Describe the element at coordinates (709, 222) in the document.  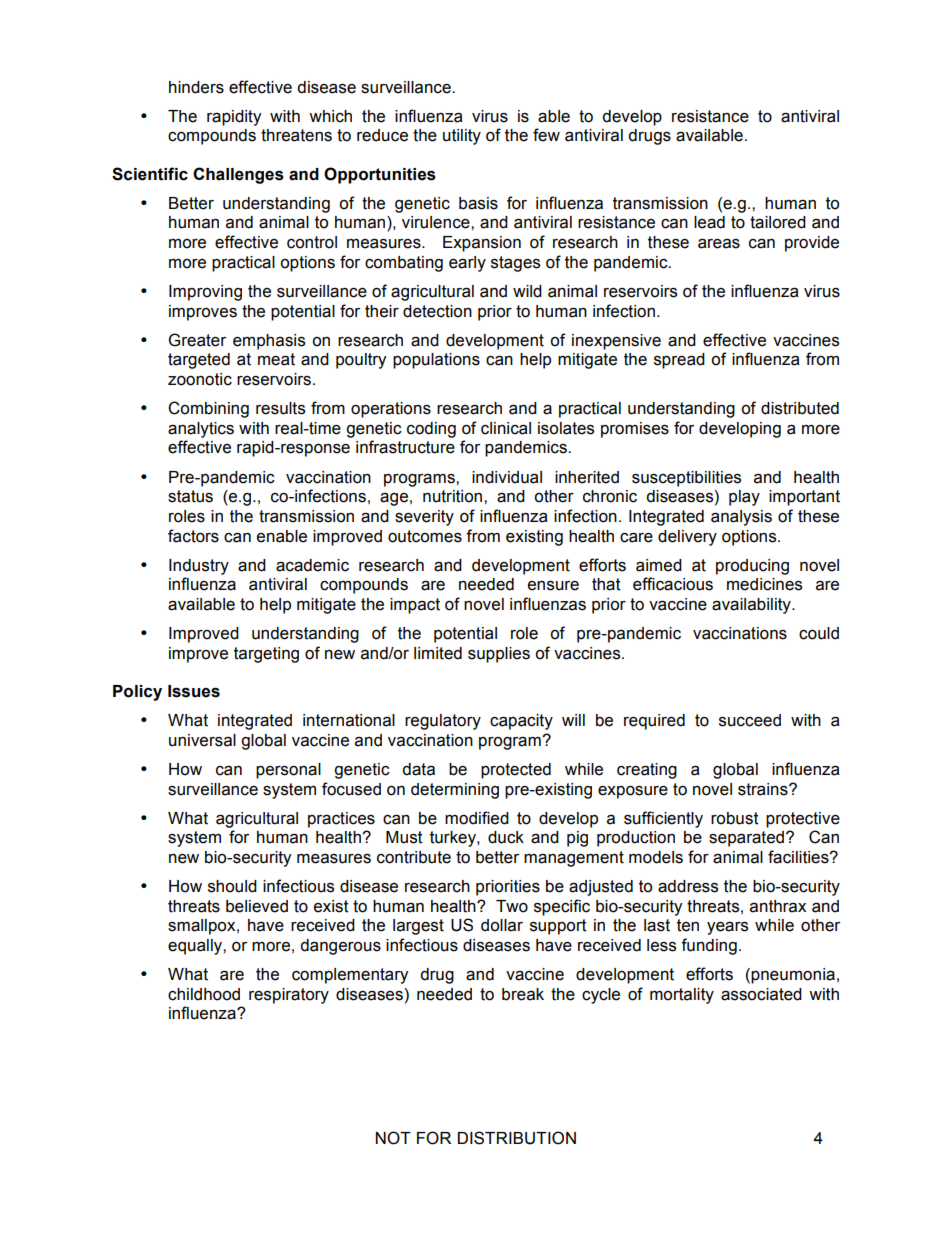
I see `lead` at that location.
